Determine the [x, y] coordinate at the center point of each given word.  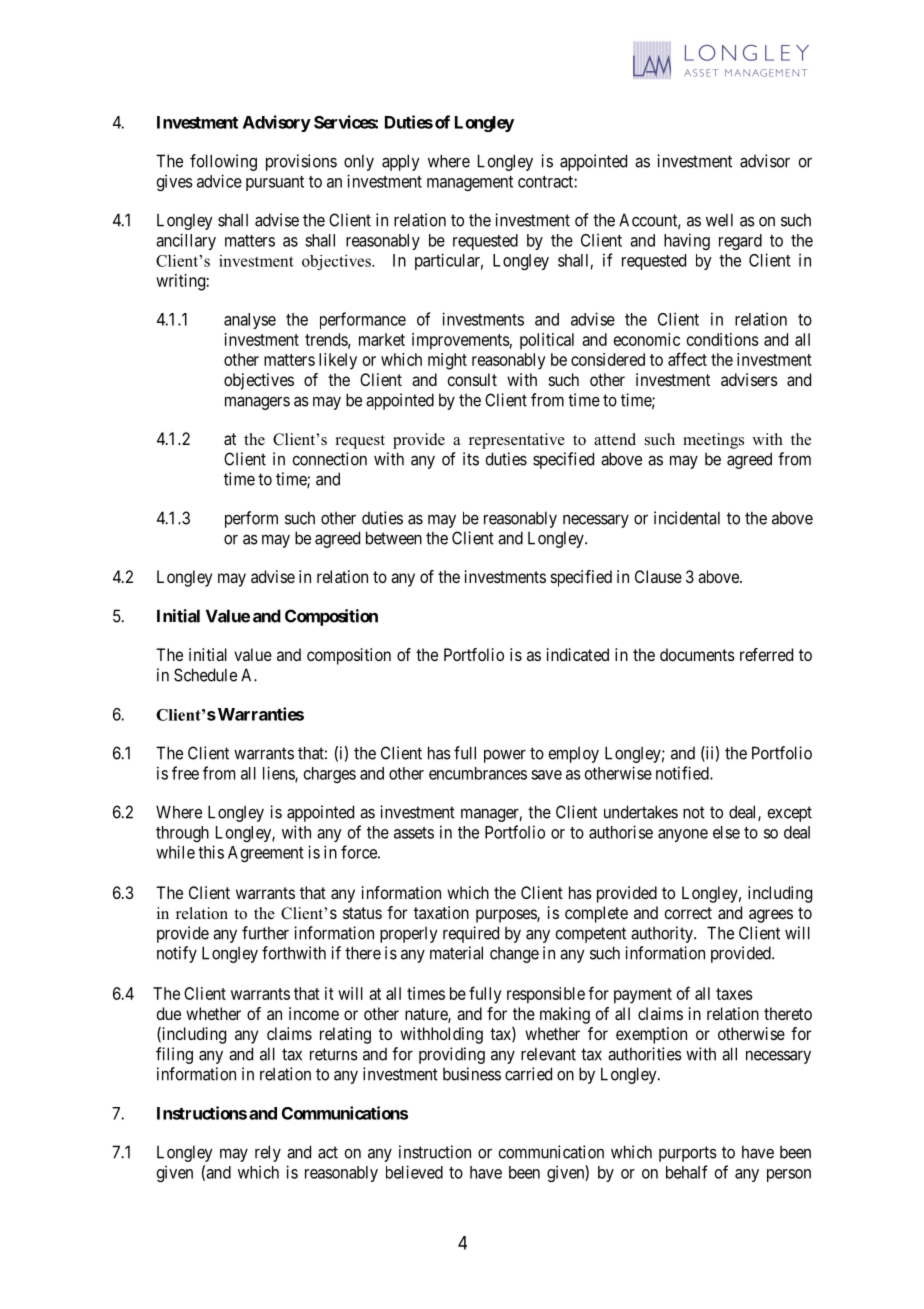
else [726, 832]
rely [268, 1153]
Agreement [266, 854]
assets [414, 833]
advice [219, 181]
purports [688, 1154]
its [471, 459]
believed [414, 1172]
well [719, 220]
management [470, 183]
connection [330, 459]
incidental [687, 518]
